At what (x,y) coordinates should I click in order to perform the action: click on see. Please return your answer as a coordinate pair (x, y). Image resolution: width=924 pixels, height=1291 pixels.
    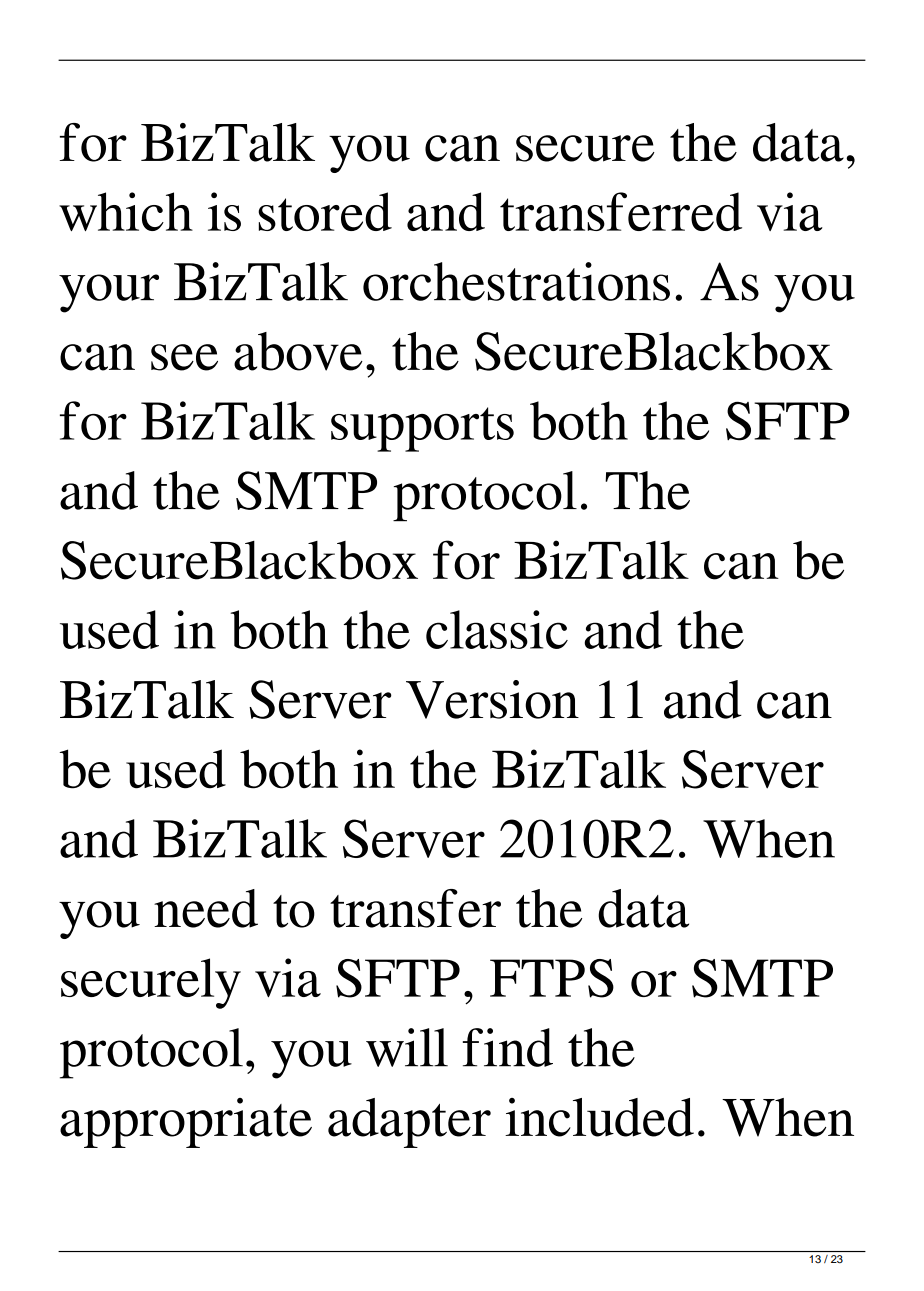
    Looking at the image, I should click on (184, 357).
